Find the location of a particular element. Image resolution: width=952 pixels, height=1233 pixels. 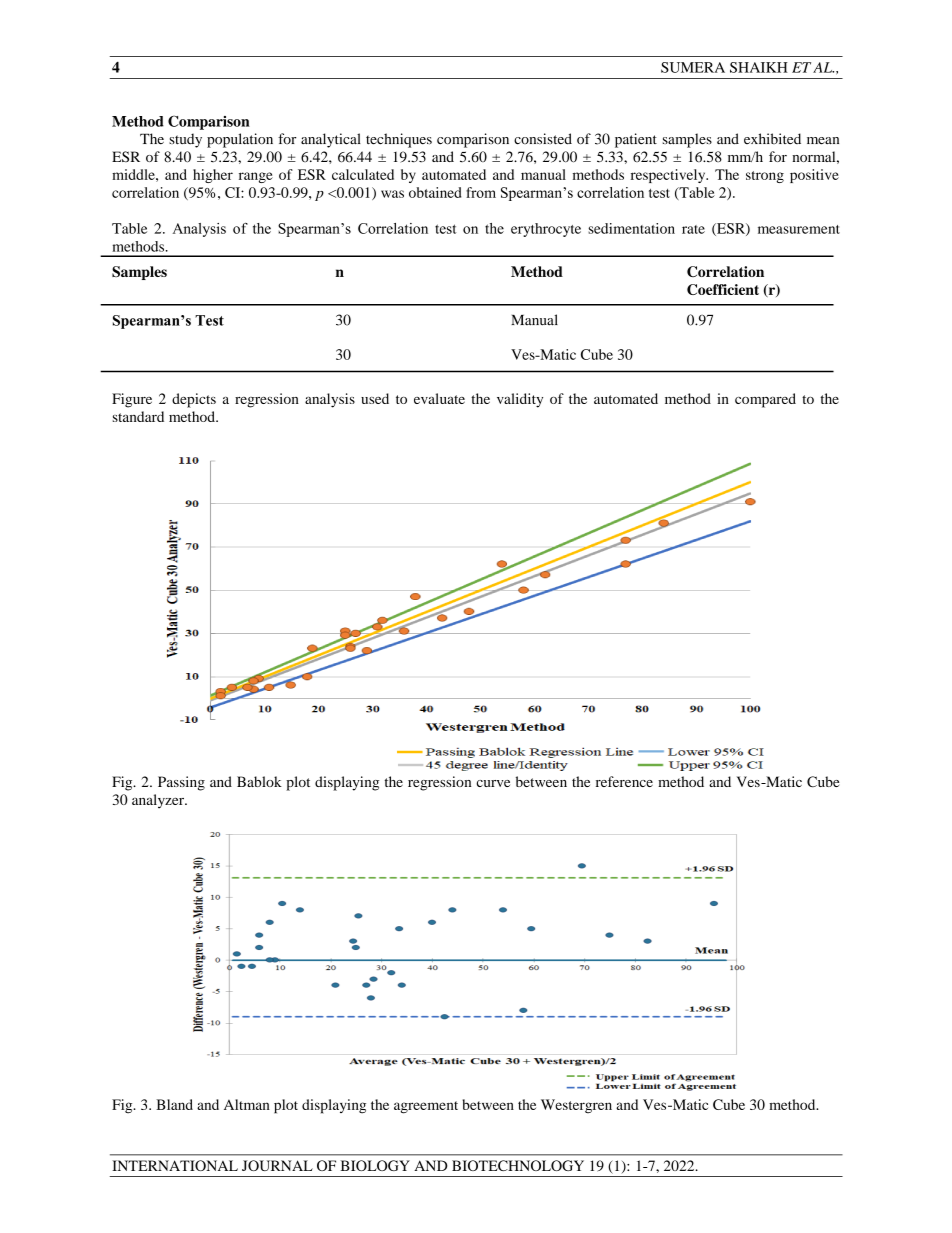

consisted is located at coordinates (543, 139).
